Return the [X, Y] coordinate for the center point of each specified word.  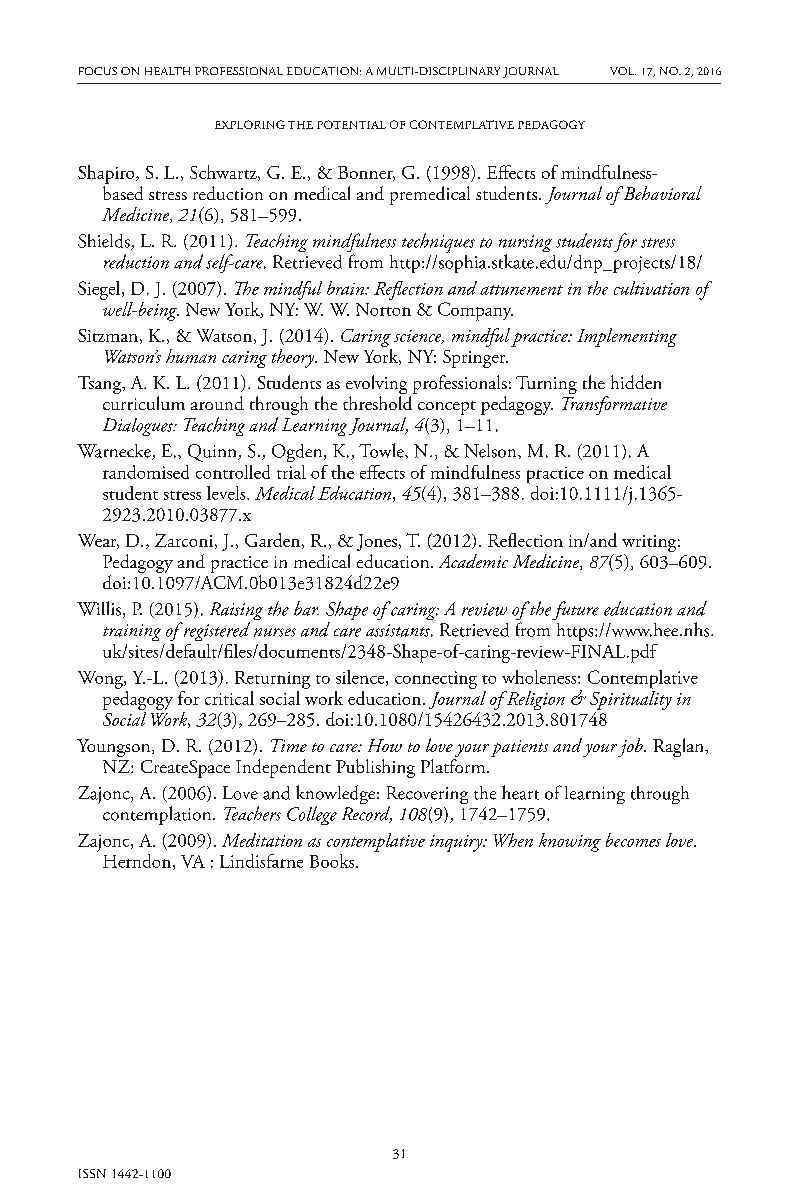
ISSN [92, 1173]
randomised [146, 472]
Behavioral [661, 193]
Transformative [614, 405]
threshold [377, 403]
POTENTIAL [351, 124]
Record [367, 814]
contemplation [158, 815]
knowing [570, 842]
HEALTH [167, 71]
